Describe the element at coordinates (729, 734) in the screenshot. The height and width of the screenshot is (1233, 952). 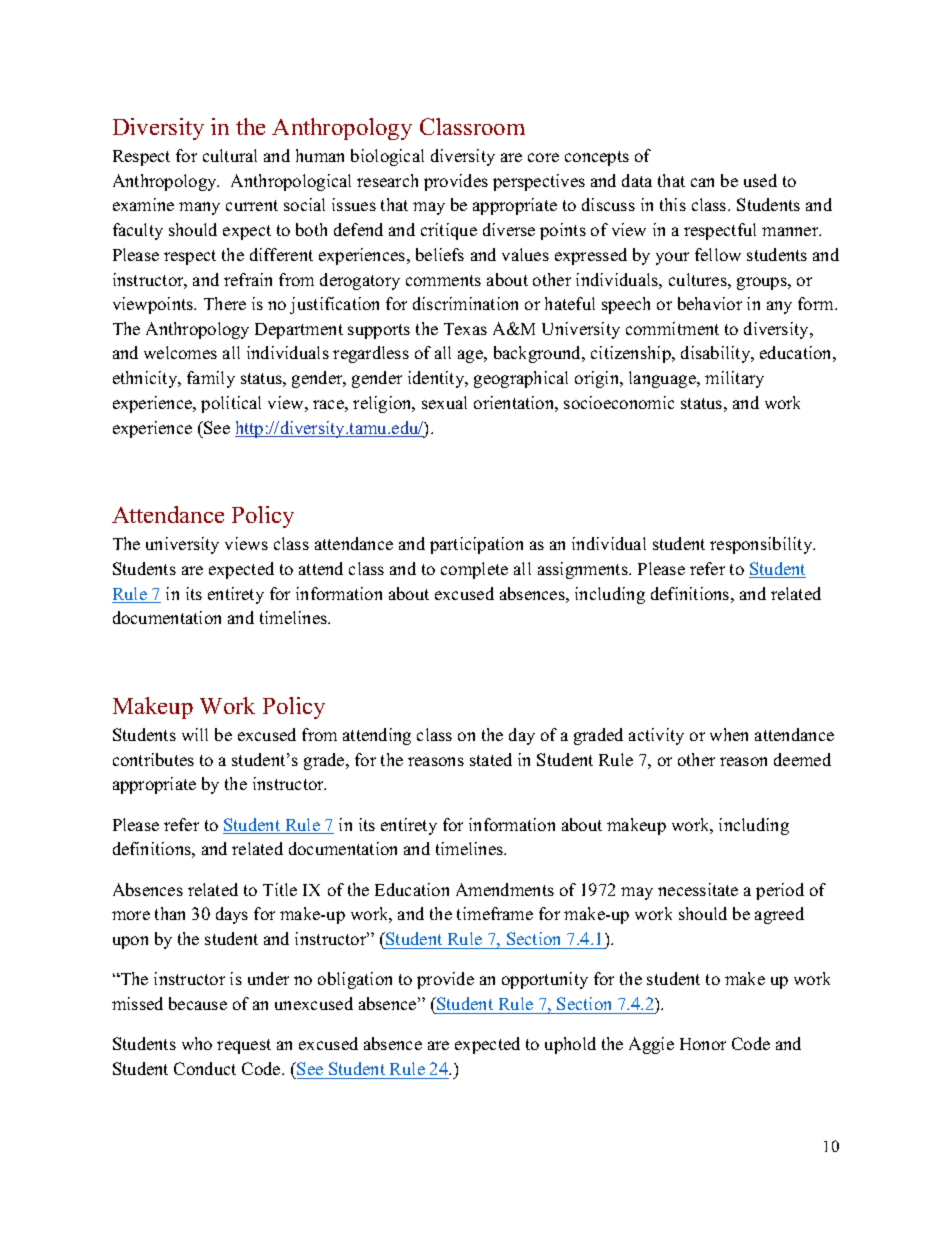
I see `when` at that location.
